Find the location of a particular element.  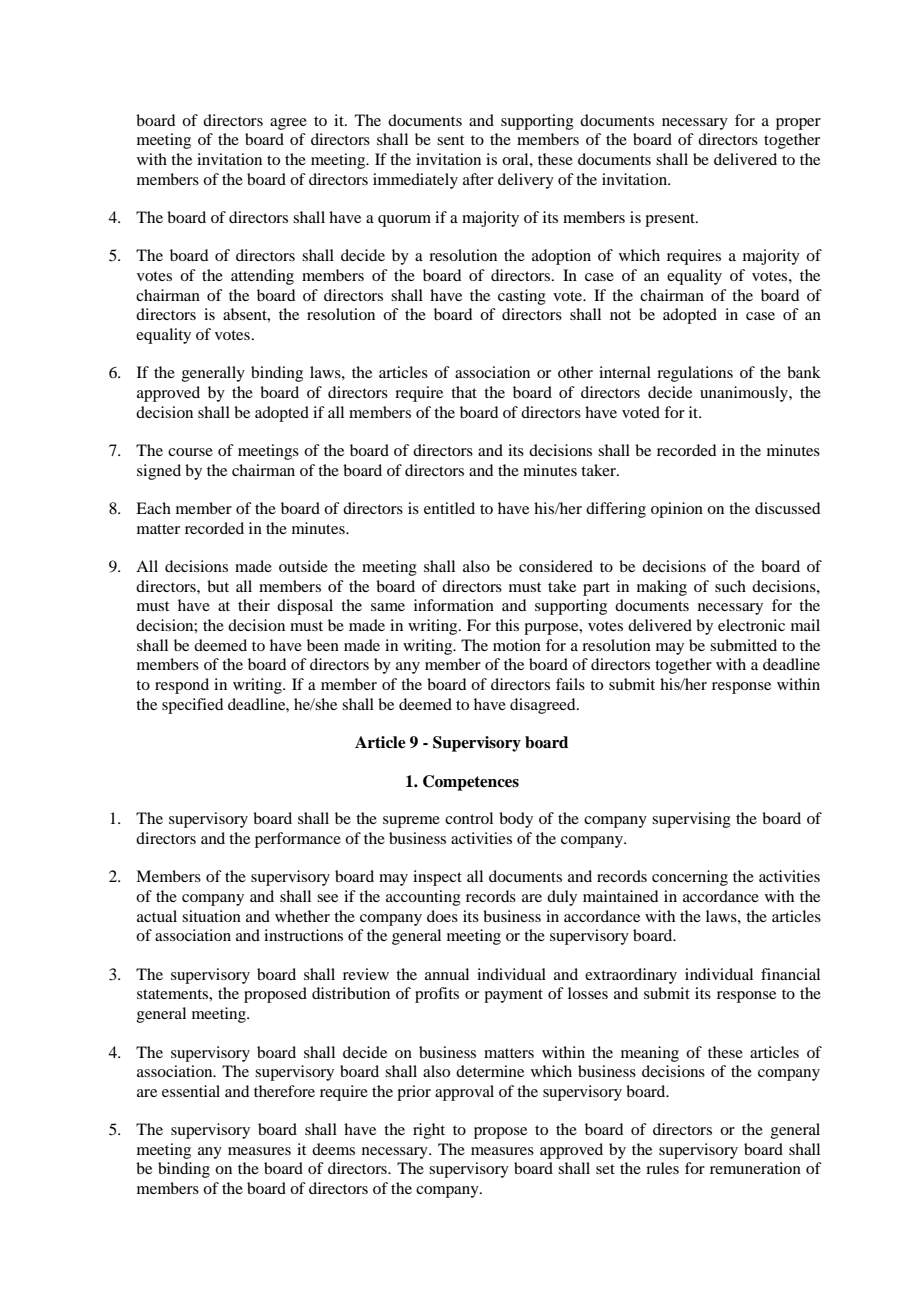

situation is located at coordinates (211, 916).
